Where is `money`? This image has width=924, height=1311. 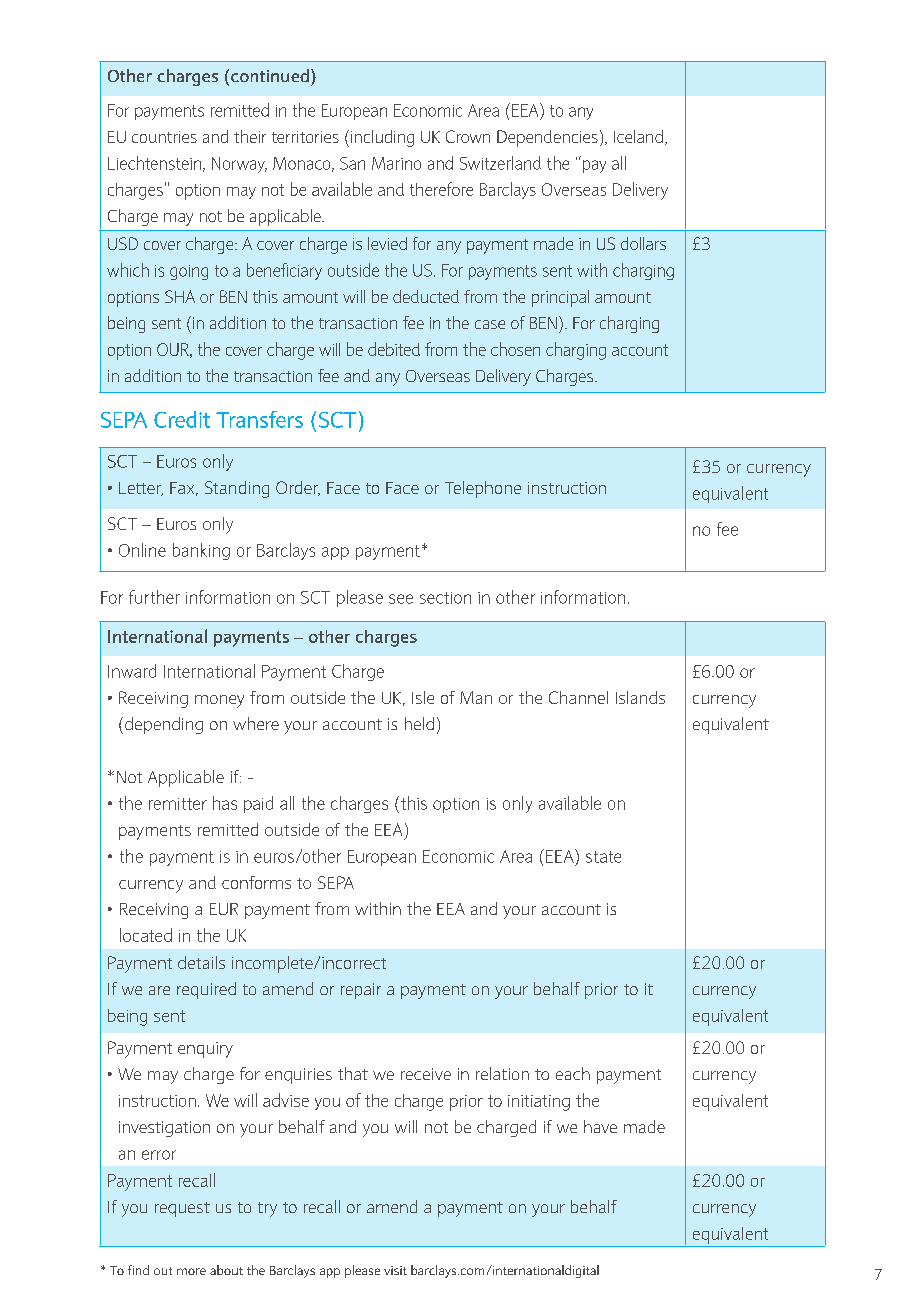 money is located at coordinates (219, 701).
